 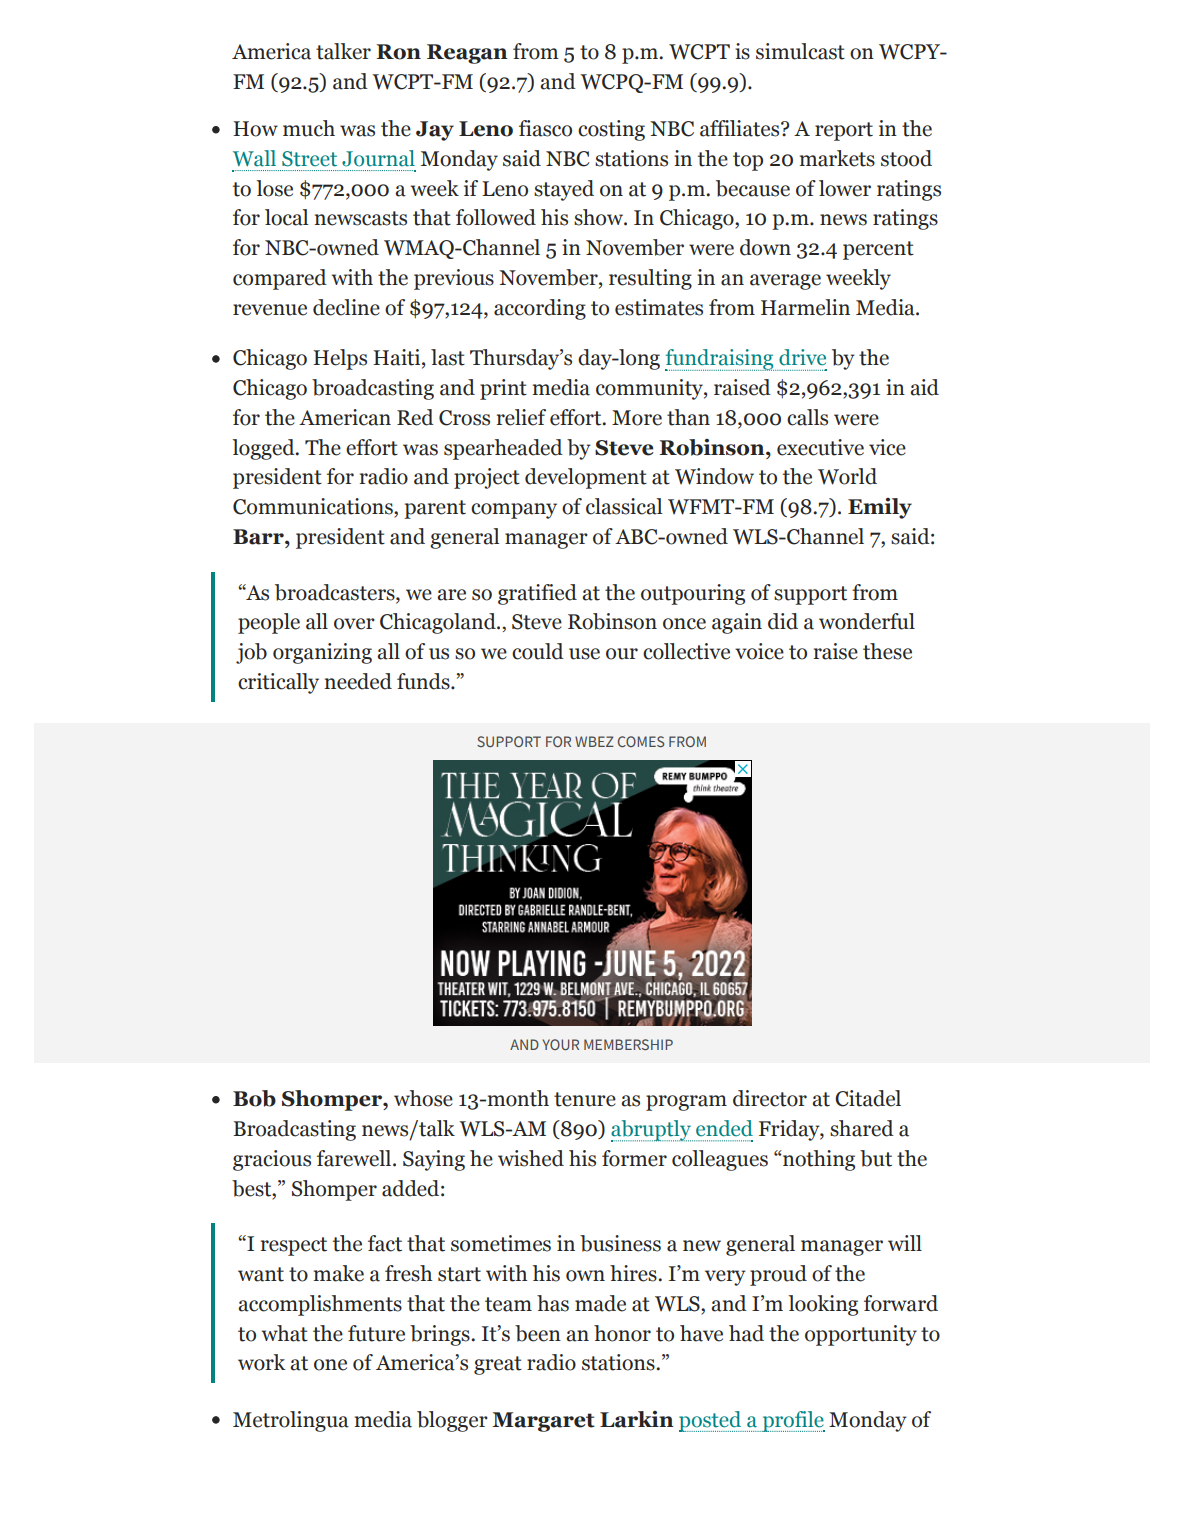 What do you see at coordinates (309, 128) in the screenshot?
I see `much` at bounding box center [309, 128].
